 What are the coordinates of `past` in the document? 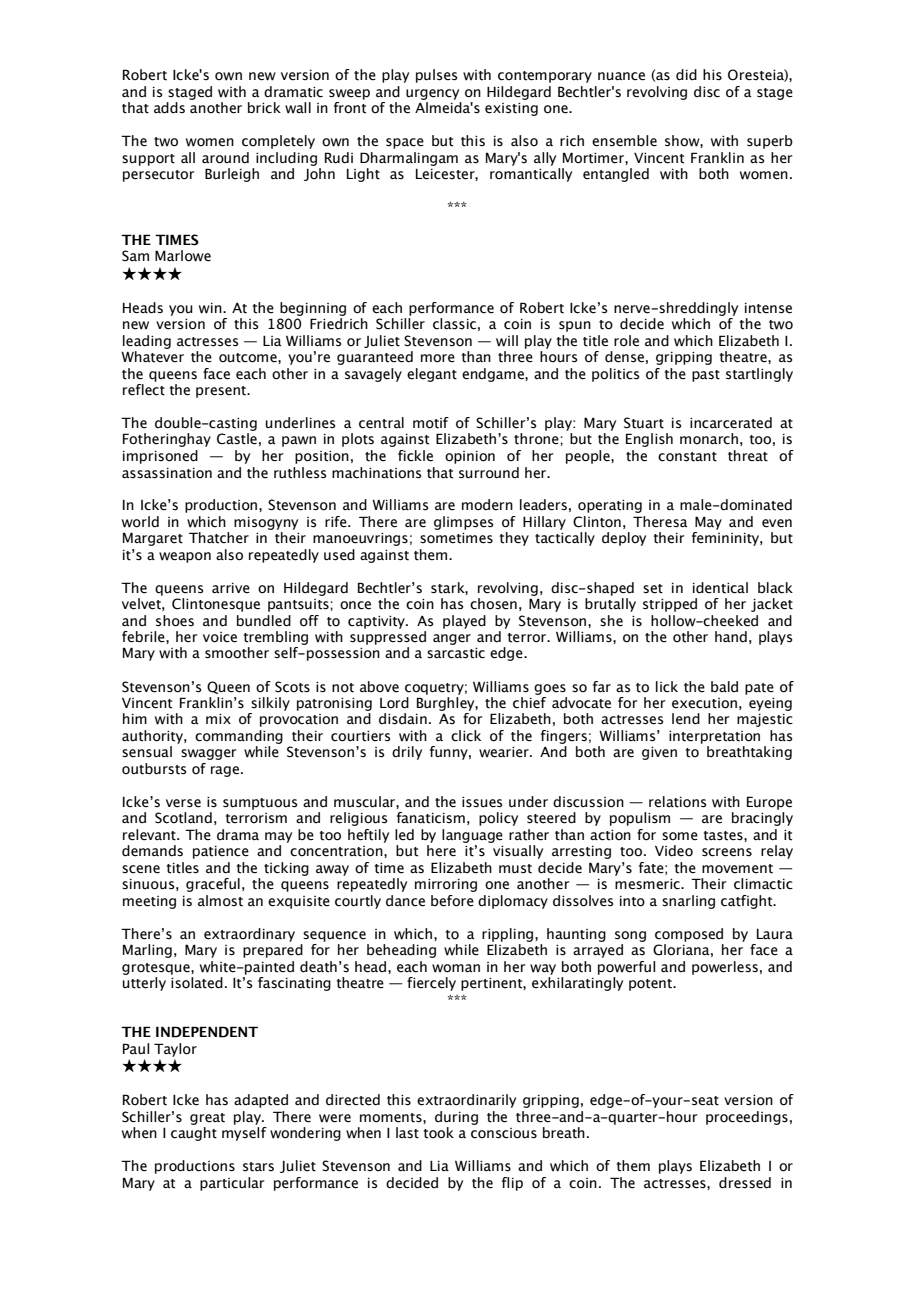 It's located at (706, 376).
